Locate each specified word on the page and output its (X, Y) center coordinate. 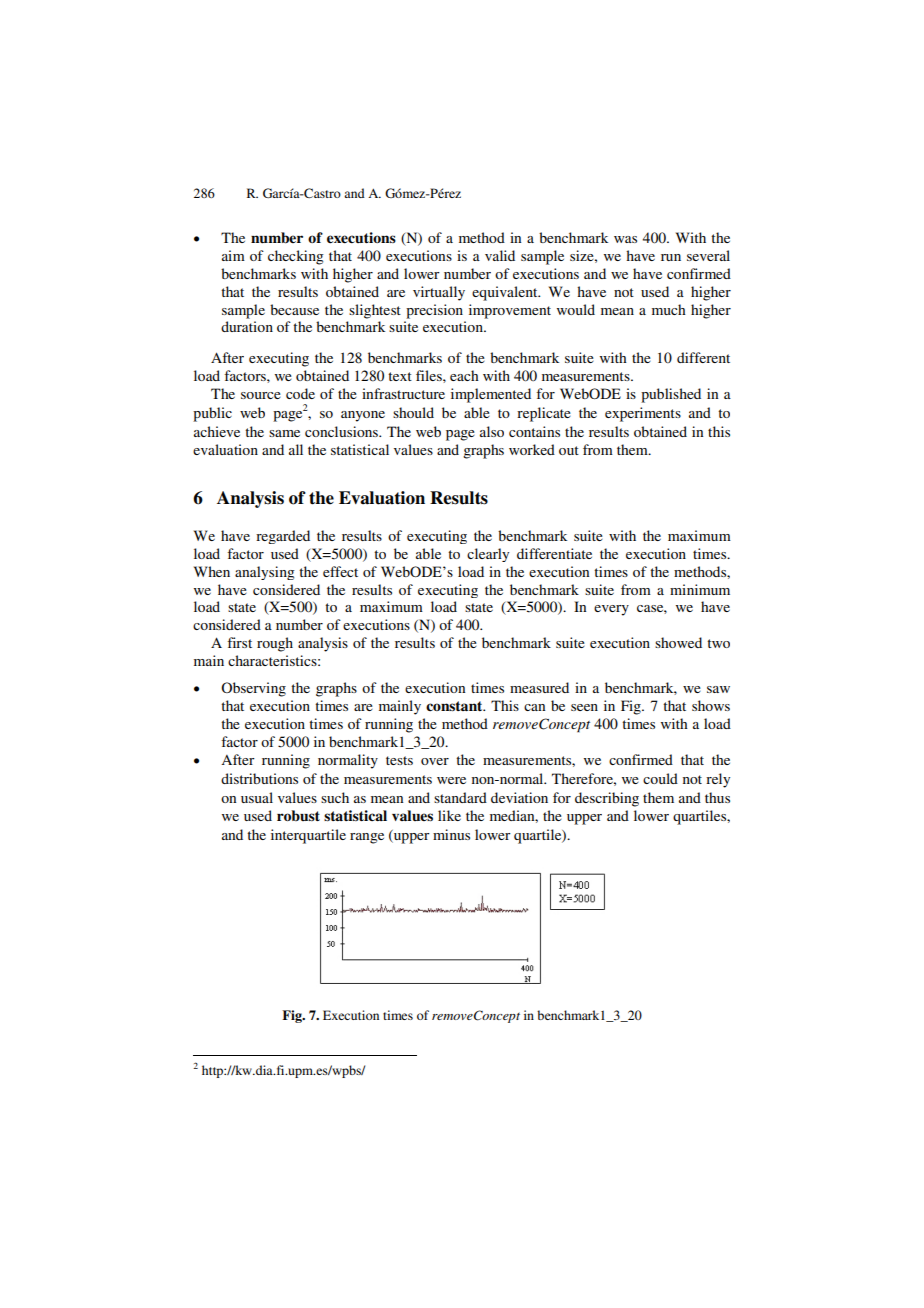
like (449, 815)
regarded (283, 537)
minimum (700, 589)
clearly (488, 555)
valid (500, 255)
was (625, 239)
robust (298, 815)
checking (296, 257)
